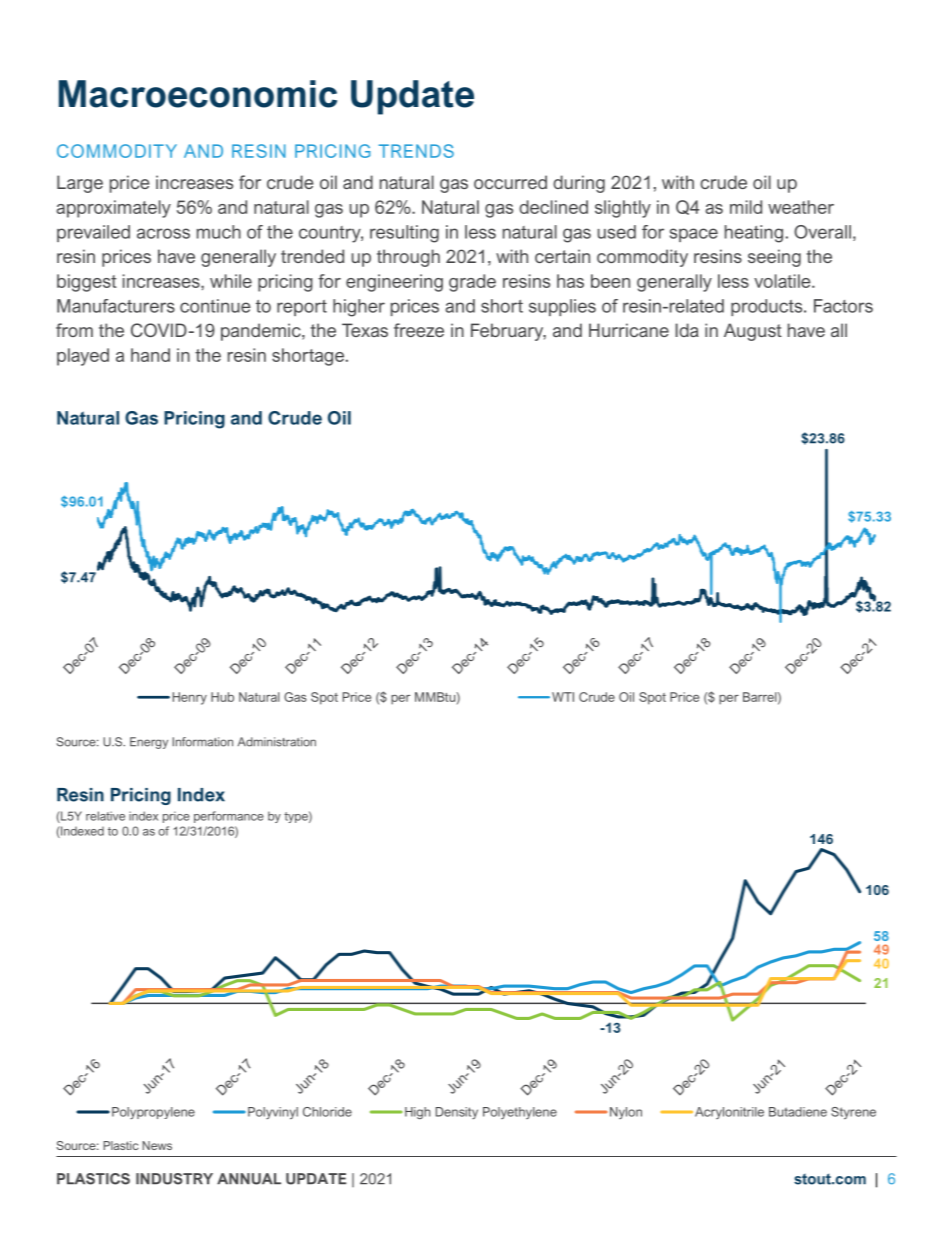  What do you see at coordinates (157, 1145) in the image?
I see `News` at bounding box center [157, 1145].
